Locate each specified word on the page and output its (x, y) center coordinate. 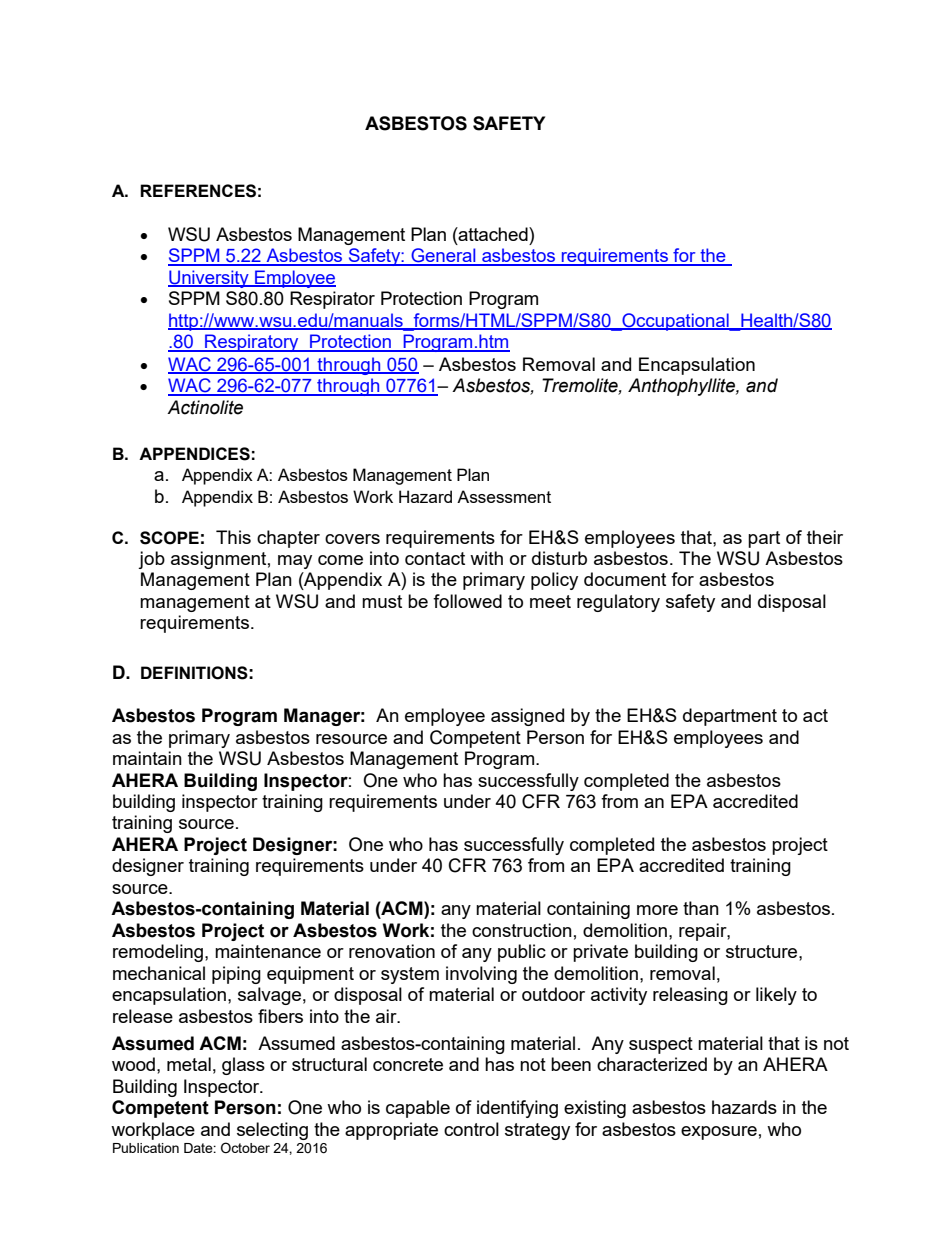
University (209, 279)
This (233, 537)
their (825, 537)
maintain (147, 758)
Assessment (504, 496)
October (245, 1147)
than (701, 908)
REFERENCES (198, 191)
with (486, 558)
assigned (527, 717)
